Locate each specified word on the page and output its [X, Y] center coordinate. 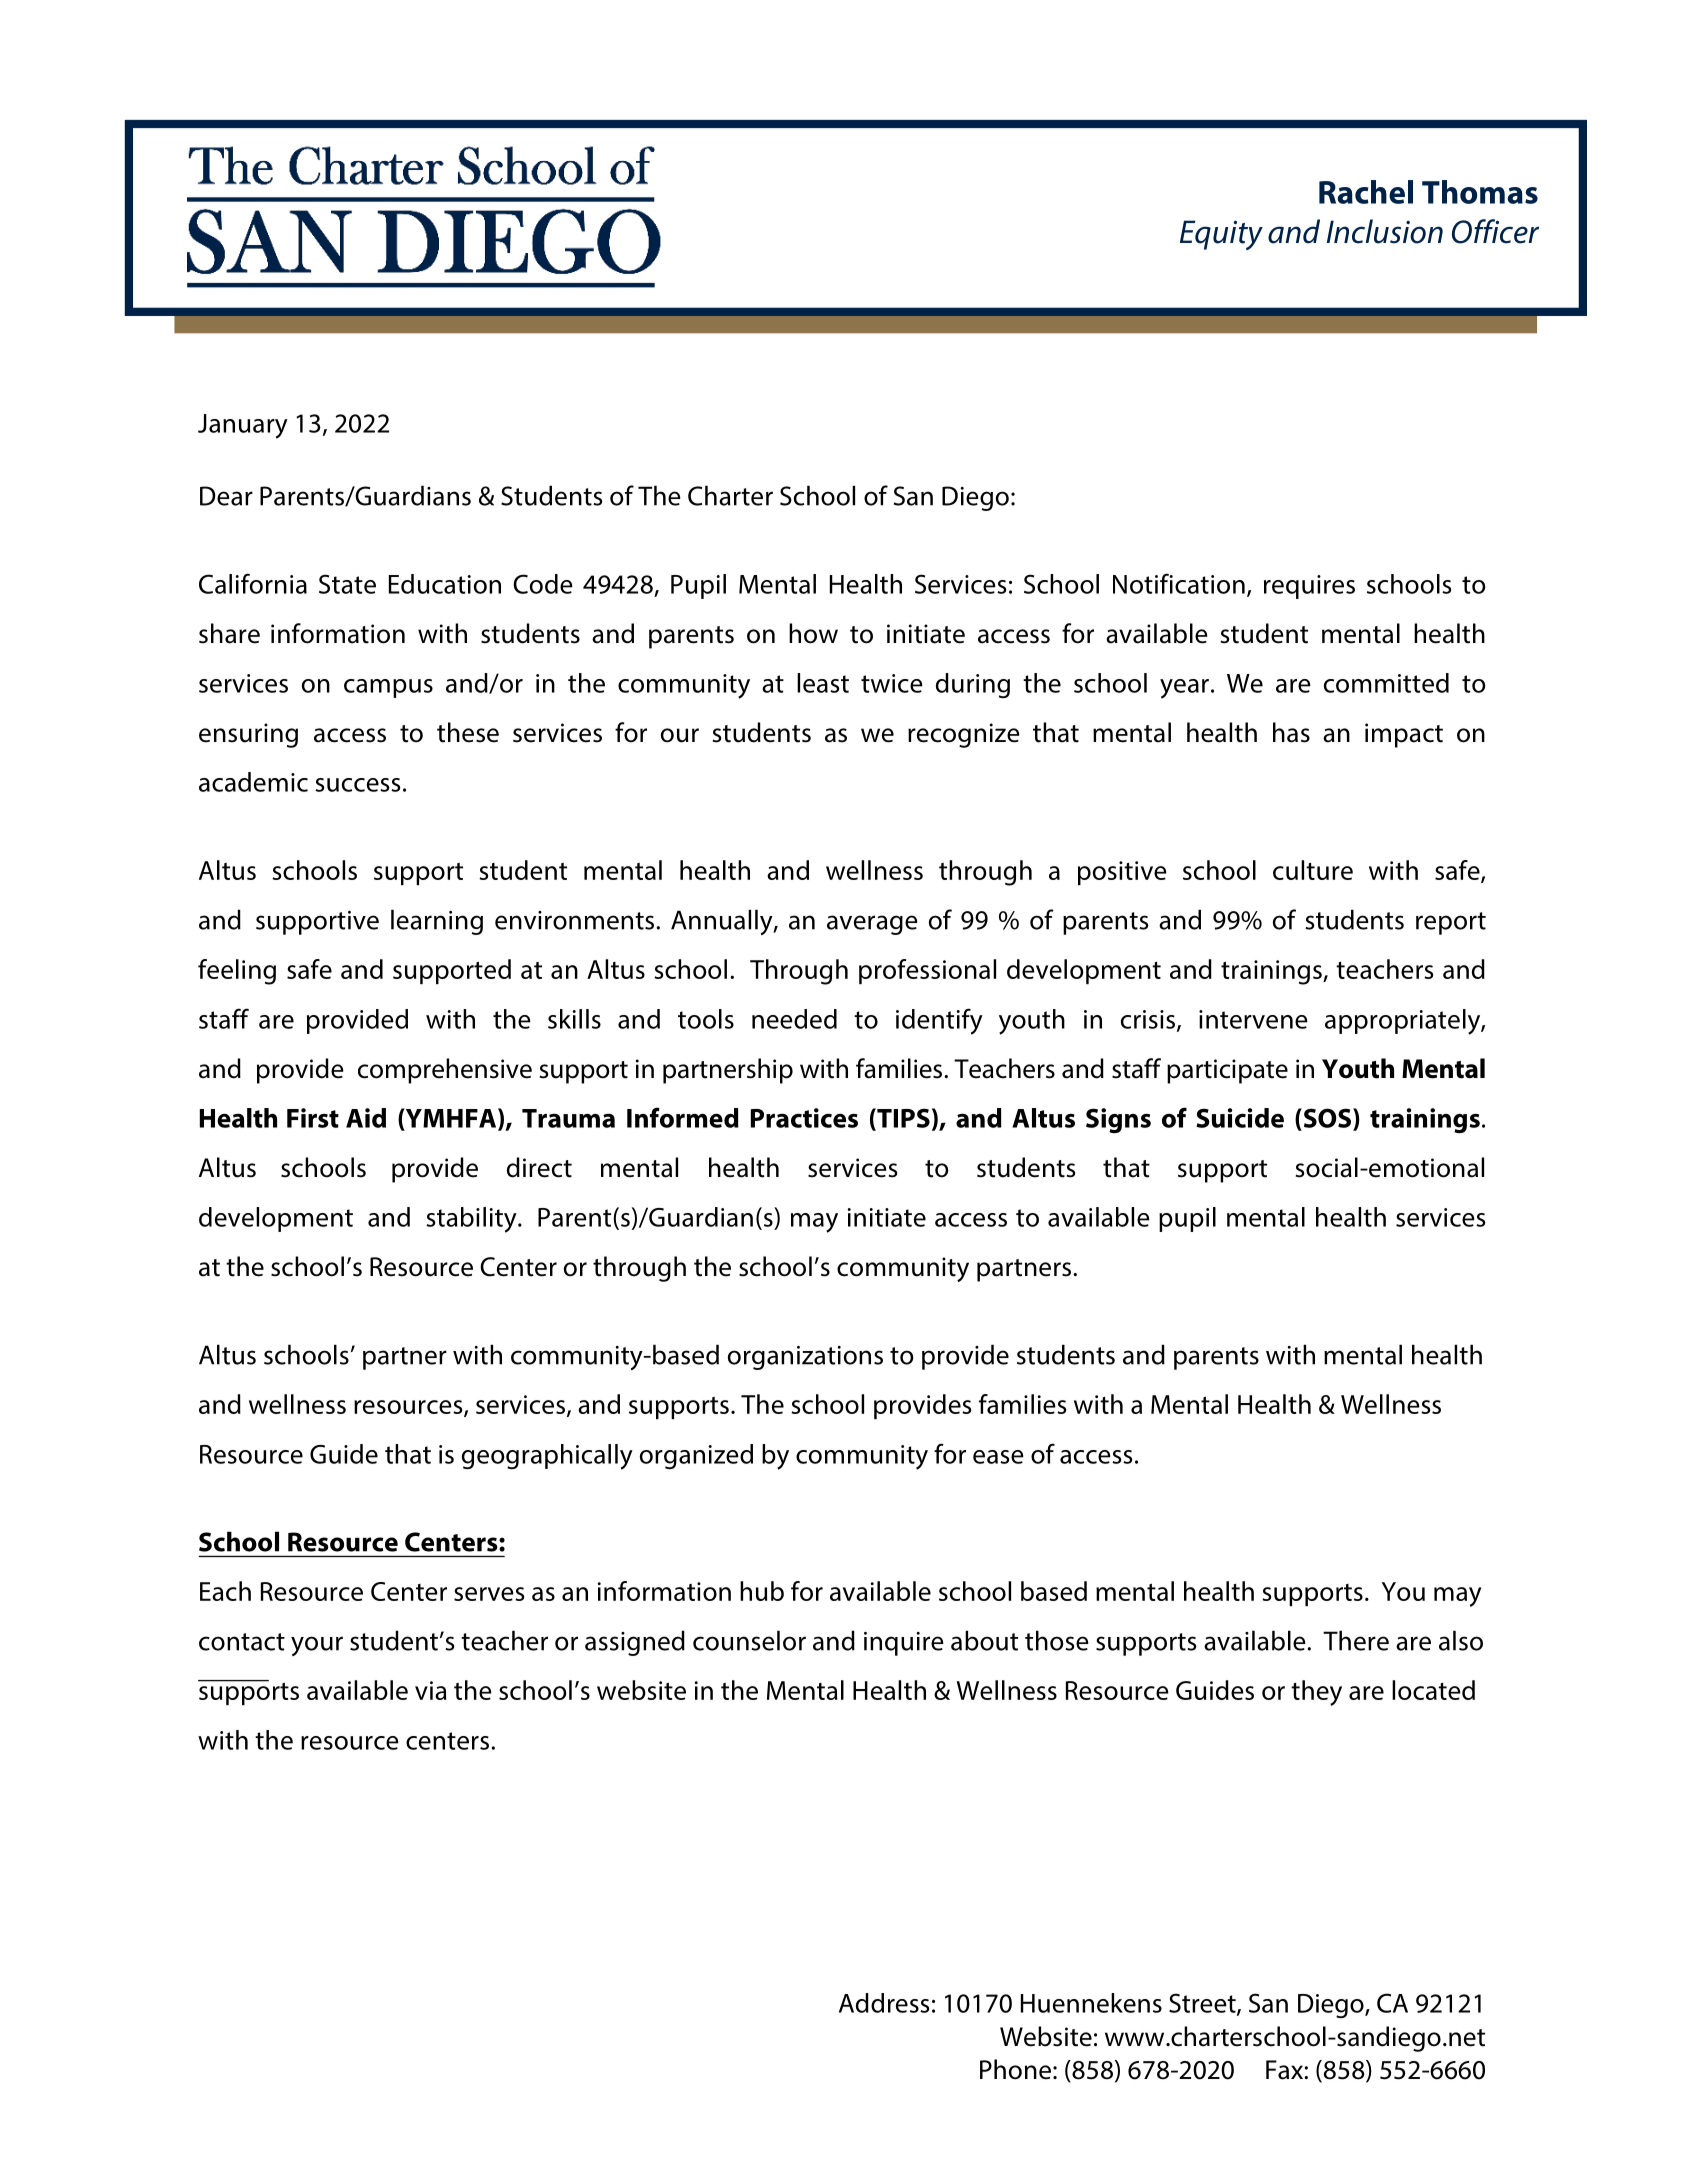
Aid [366, 1118]
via [431, 1690]
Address [884, 2003]
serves [489, 1594]
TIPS [902, 1119]
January [243, 426]
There [1356, 1640]
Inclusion [1385, 231]
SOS [1327, 1119]
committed [1386, 683]
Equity [1221, 235]
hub [762, 1591]
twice [892, 683]
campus [388, 688]
